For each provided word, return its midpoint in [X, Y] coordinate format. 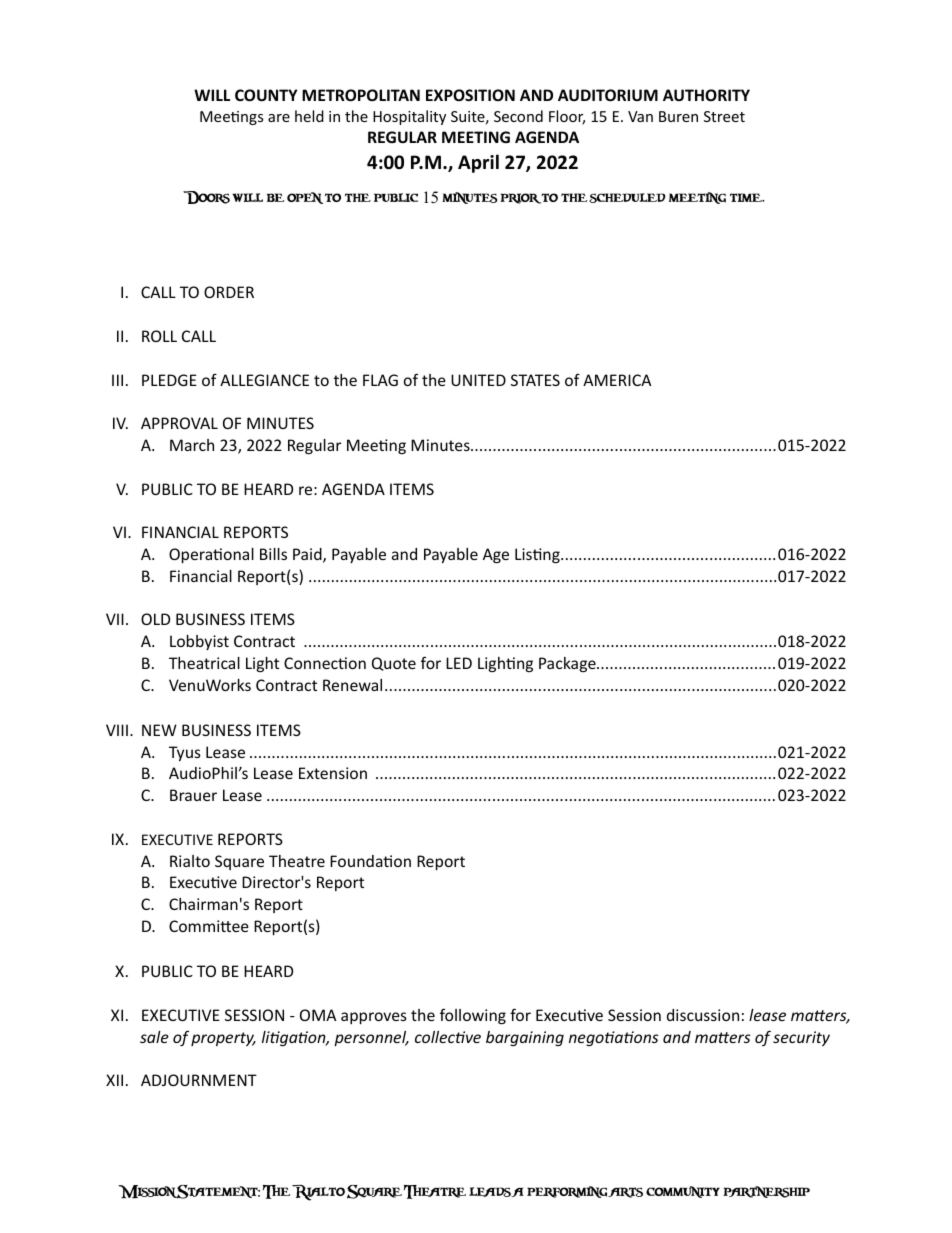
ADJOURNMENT [199, 1080]
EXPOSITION [470, 95]
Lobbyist [199, 642]
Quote [394, 664]
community [683, 1192]
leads [490, 1192]
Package [568, 664]
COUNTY [266, 95]
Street [724, 116]
